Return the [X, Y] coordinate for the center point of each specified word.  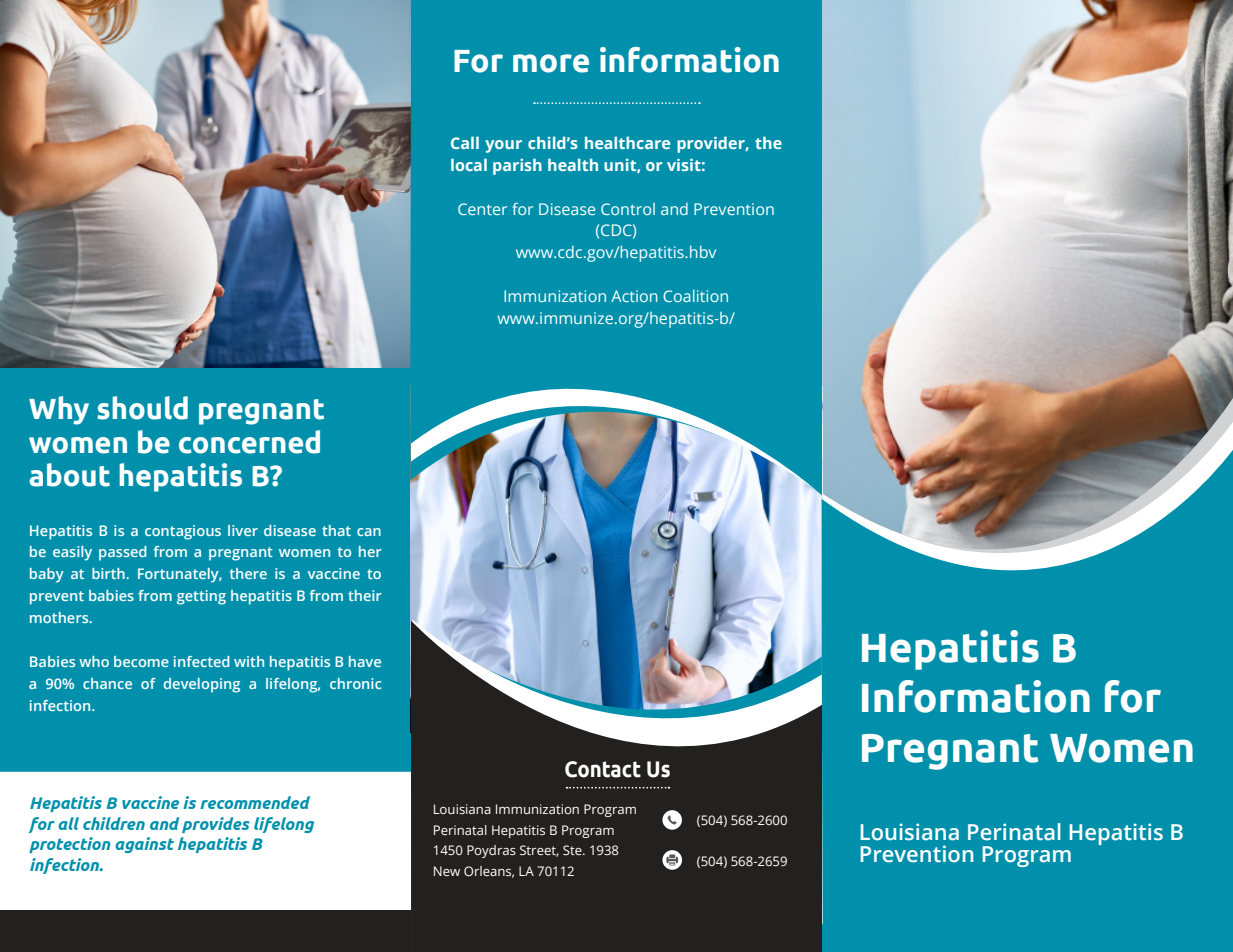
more [551, 63]
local [469, 164]
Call [465, 142]
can [369, 532]
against [144, 845]
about [69, 475]
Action [634, 296]
